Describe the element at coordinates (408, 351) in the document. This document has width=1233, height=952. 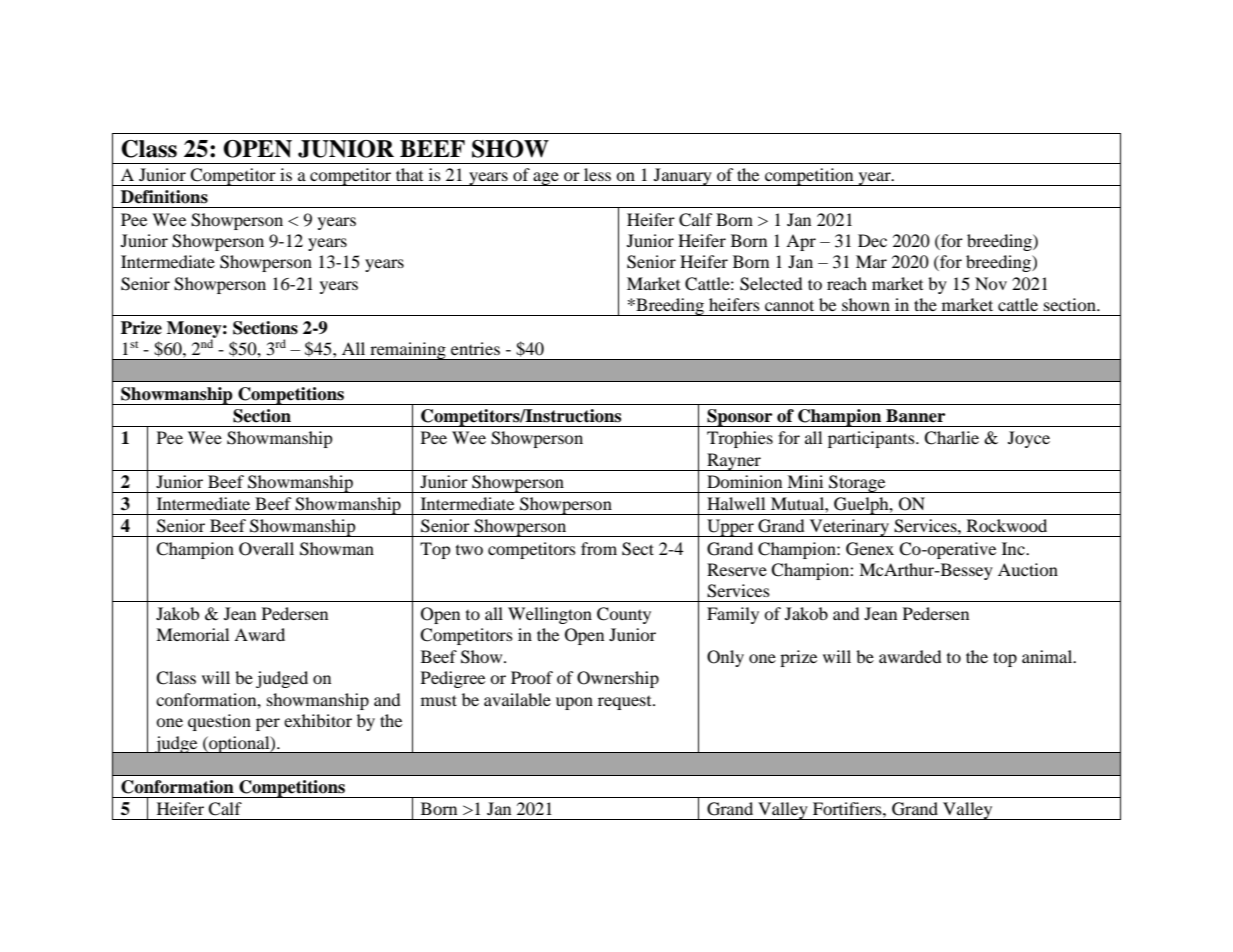
I see `remaining` at that location.
